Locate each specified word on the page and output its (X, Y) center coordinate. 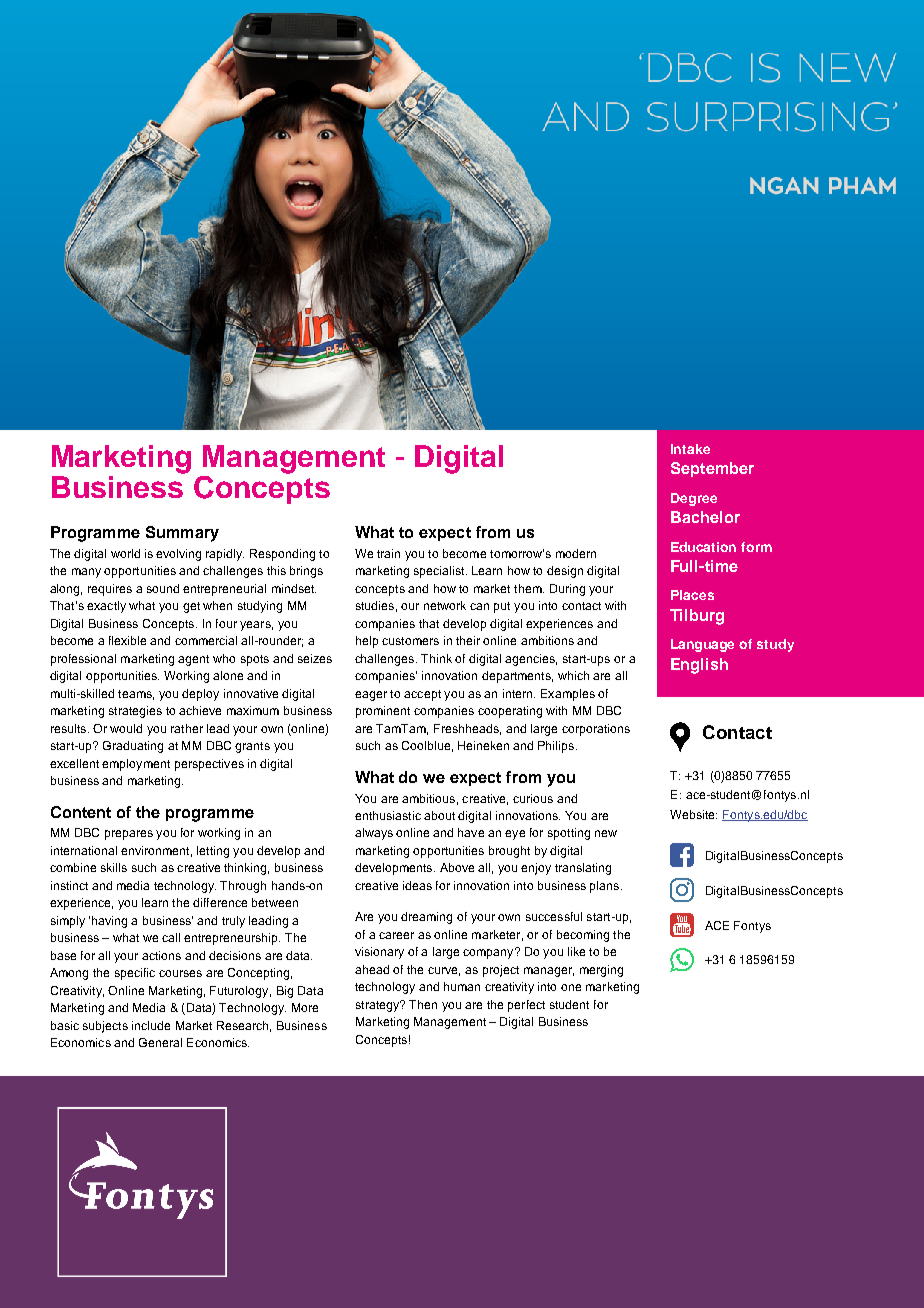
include (151, 1025)
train (388, 553)
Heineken (483, 745)
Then (423, 1004)
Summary (182, 534)
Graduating (133, 747)
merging (601, 971)
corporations (596, 730)
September (712, 469)
